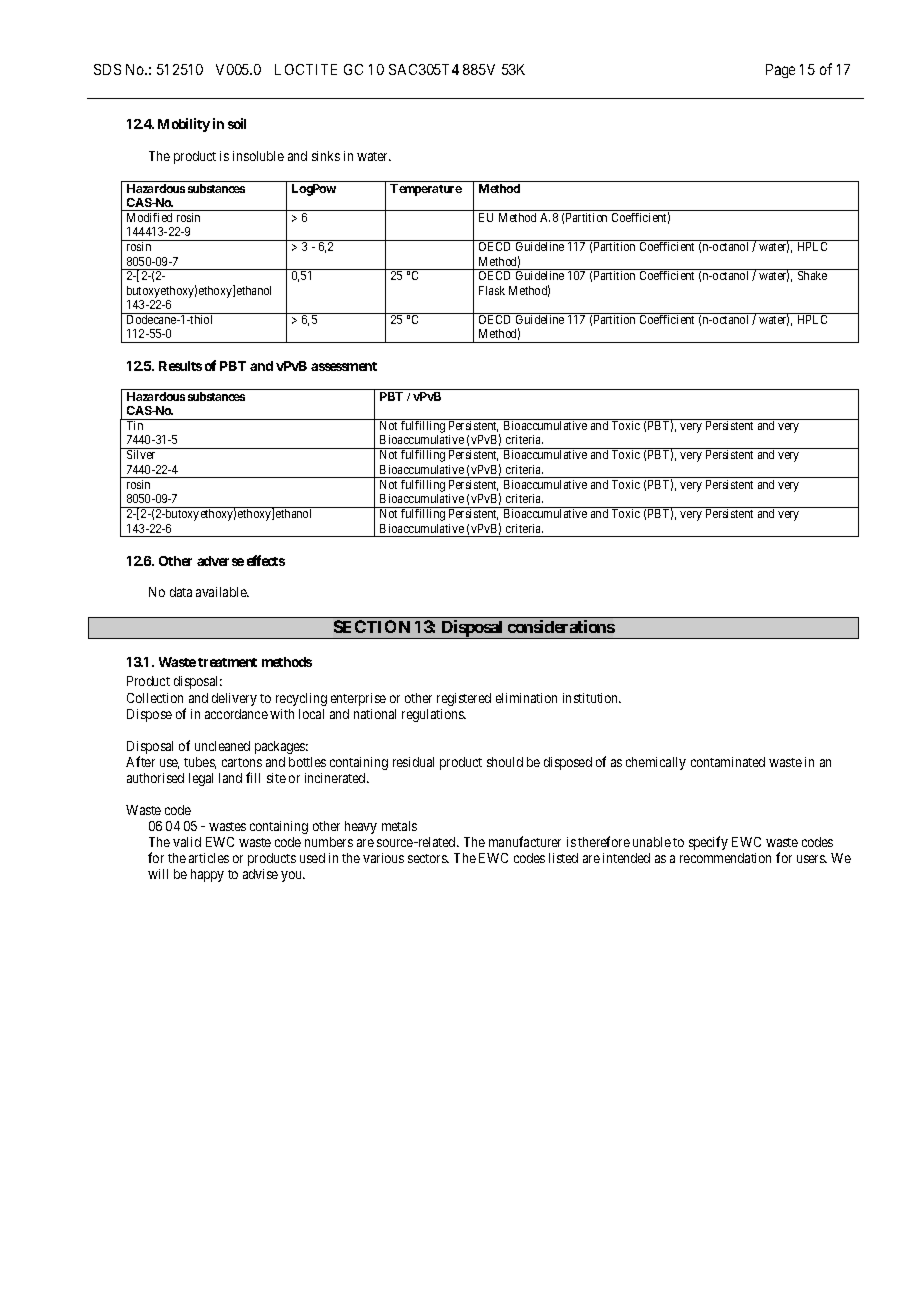 Image resolution: width=924 pixels, height=1308 pixels. Describe the element at coordinates (780, 71) in the screenshot. I see `Page` at that location.
